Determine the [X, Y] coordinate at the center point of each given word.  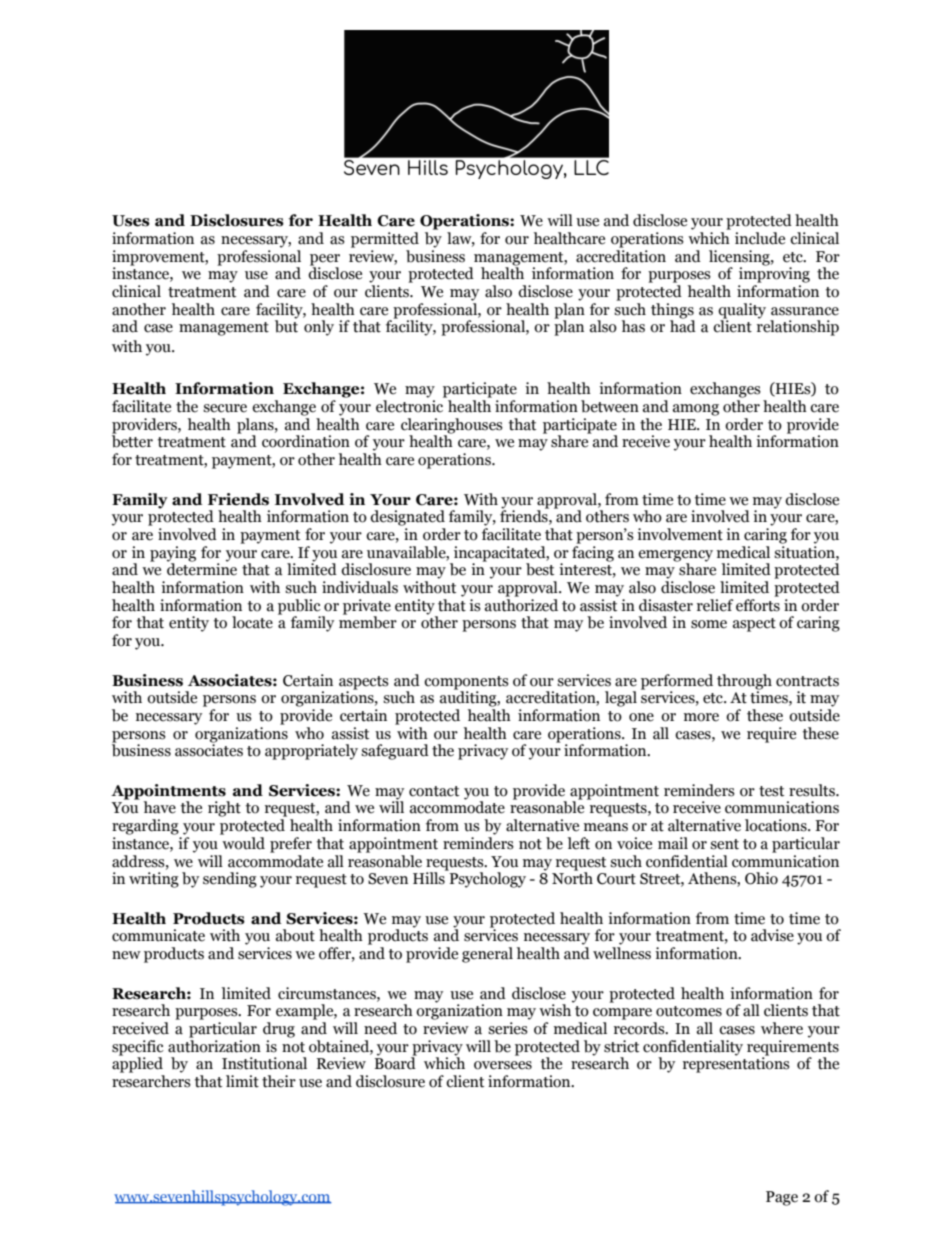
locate [252, 622]
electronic [409, 406]
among [696, 410]
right [224, 809]
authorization [214, 1045]
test [771, 791]
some [709, 624]
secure [225, 408]
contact [434, 791]
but [286, 325]
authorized [521, 604]
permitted [385, 240]
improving [774, 274]
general [487, 955]
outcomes [689, 1011]
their [279, 1081]
